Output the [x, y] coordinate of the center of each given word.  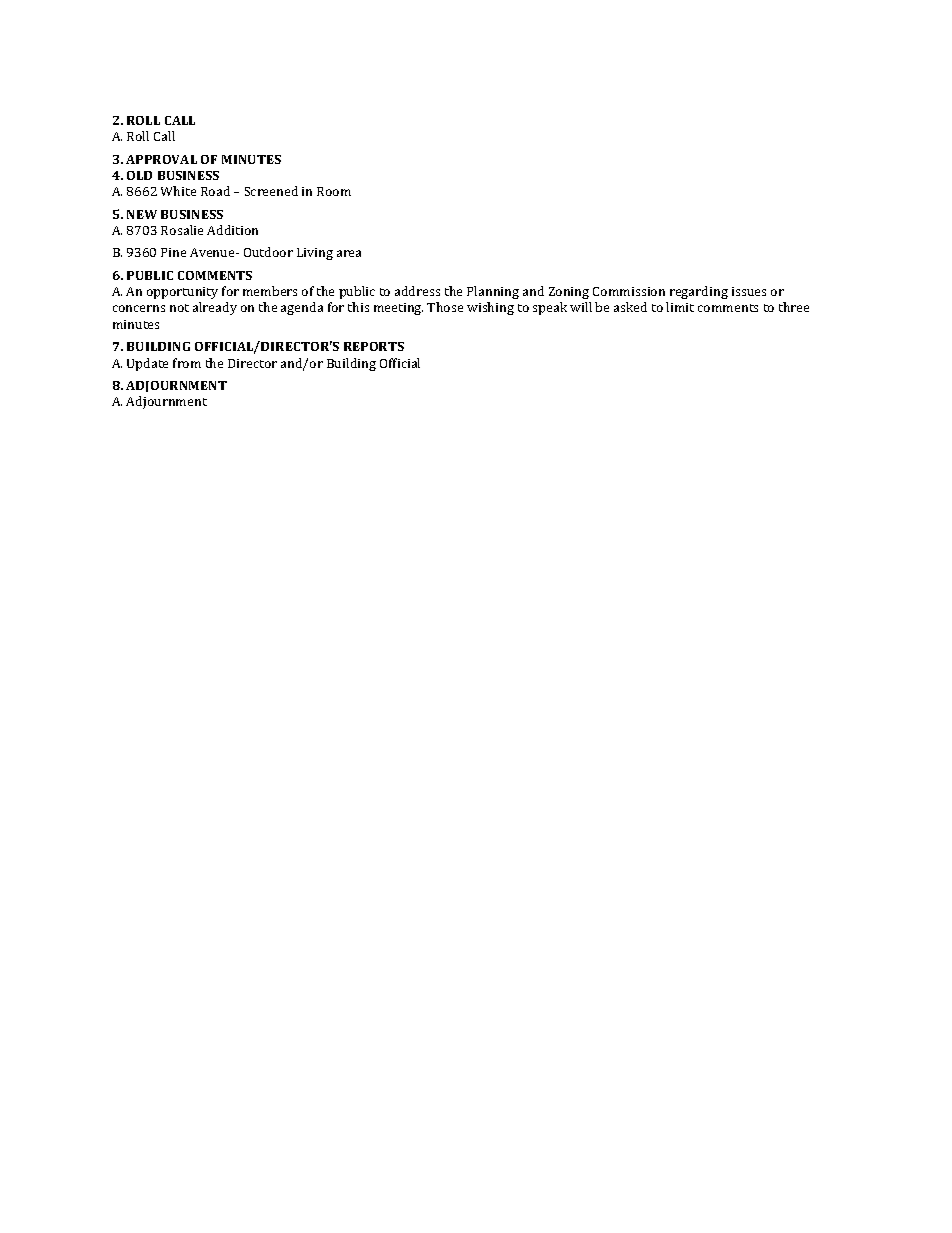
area [349, 253]
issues [749, 291]
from [187, 363]
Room [334, 191]
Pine [173, 252]
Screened [271, 191]
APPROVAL [161, 159]
